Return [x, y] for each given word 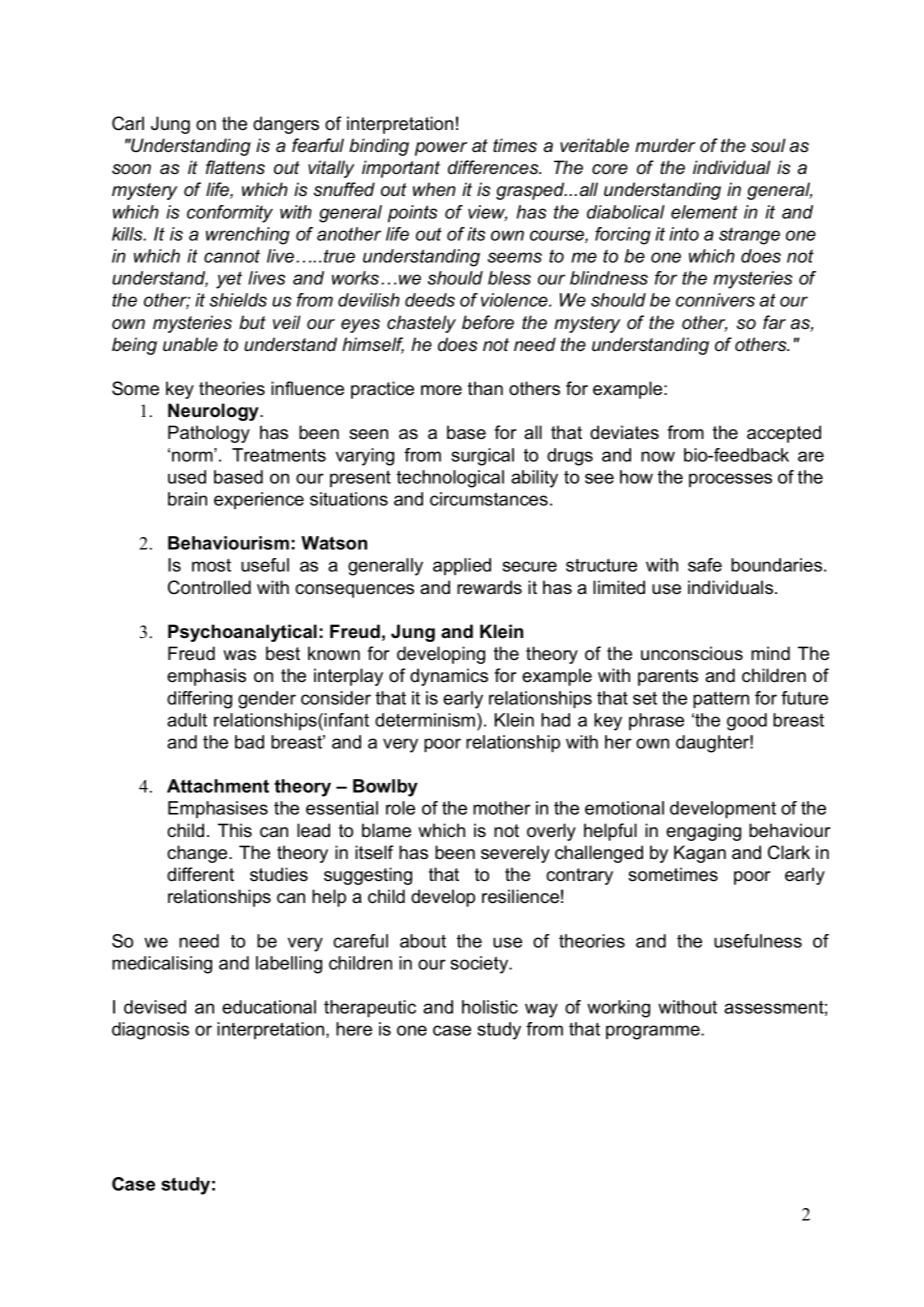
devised [155, 1007]
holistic [490, 1007]
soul [768, 145]
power [441, 149]
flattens [235, 167]
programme [654, 1032]
